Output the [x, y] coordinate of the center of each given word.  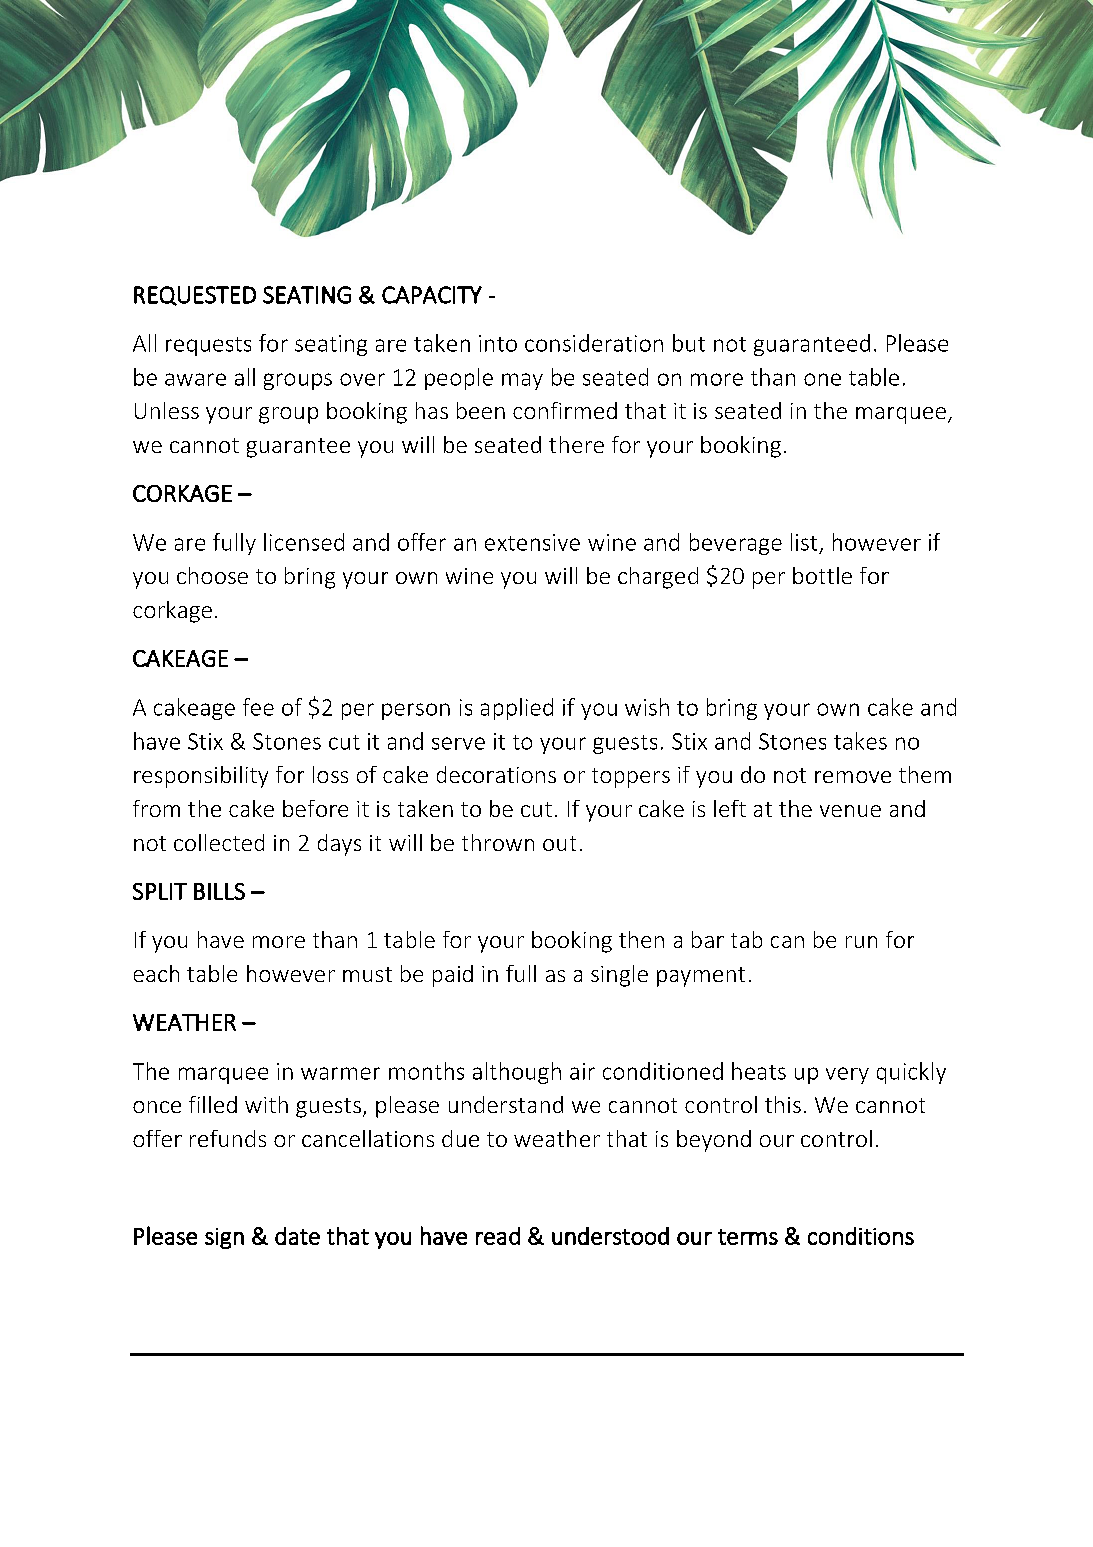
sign [224, 1238]
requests [208, 346]
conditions [861, 1236]
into [498, 343]
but [689, 343]
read [498, 1236]
